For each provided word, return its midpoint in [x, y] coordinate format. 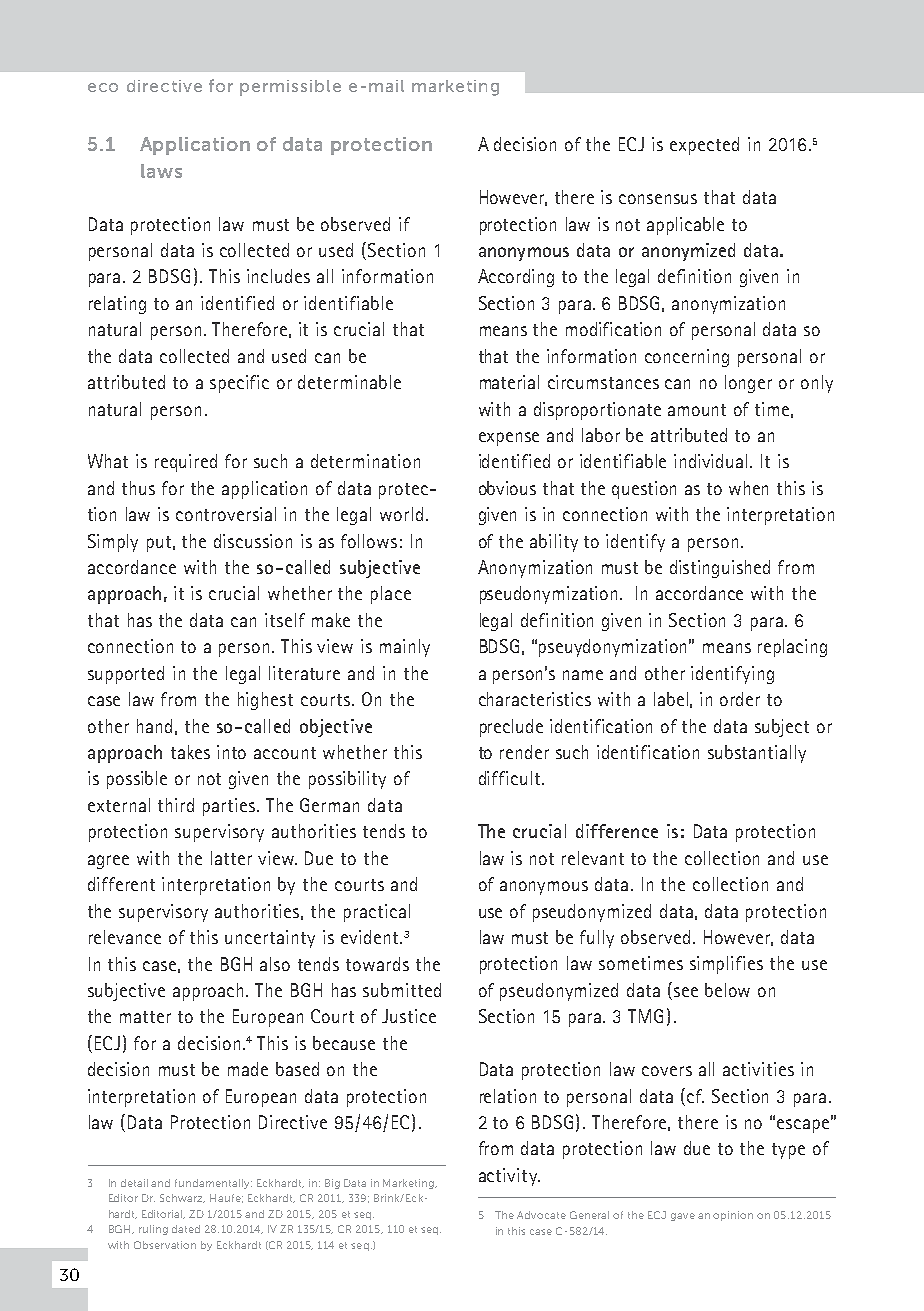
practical [377, 913]
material [509, 382]
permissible [290, 88]
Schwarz [182, 1198]
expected [704, 146]
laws [161, 171]
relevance [125, 937]
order [740, 699]
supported [126, 675]
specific [239, 384]
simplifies [726, 965]
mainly [405, 648]
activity [509, 1177]
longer [748, 384]
